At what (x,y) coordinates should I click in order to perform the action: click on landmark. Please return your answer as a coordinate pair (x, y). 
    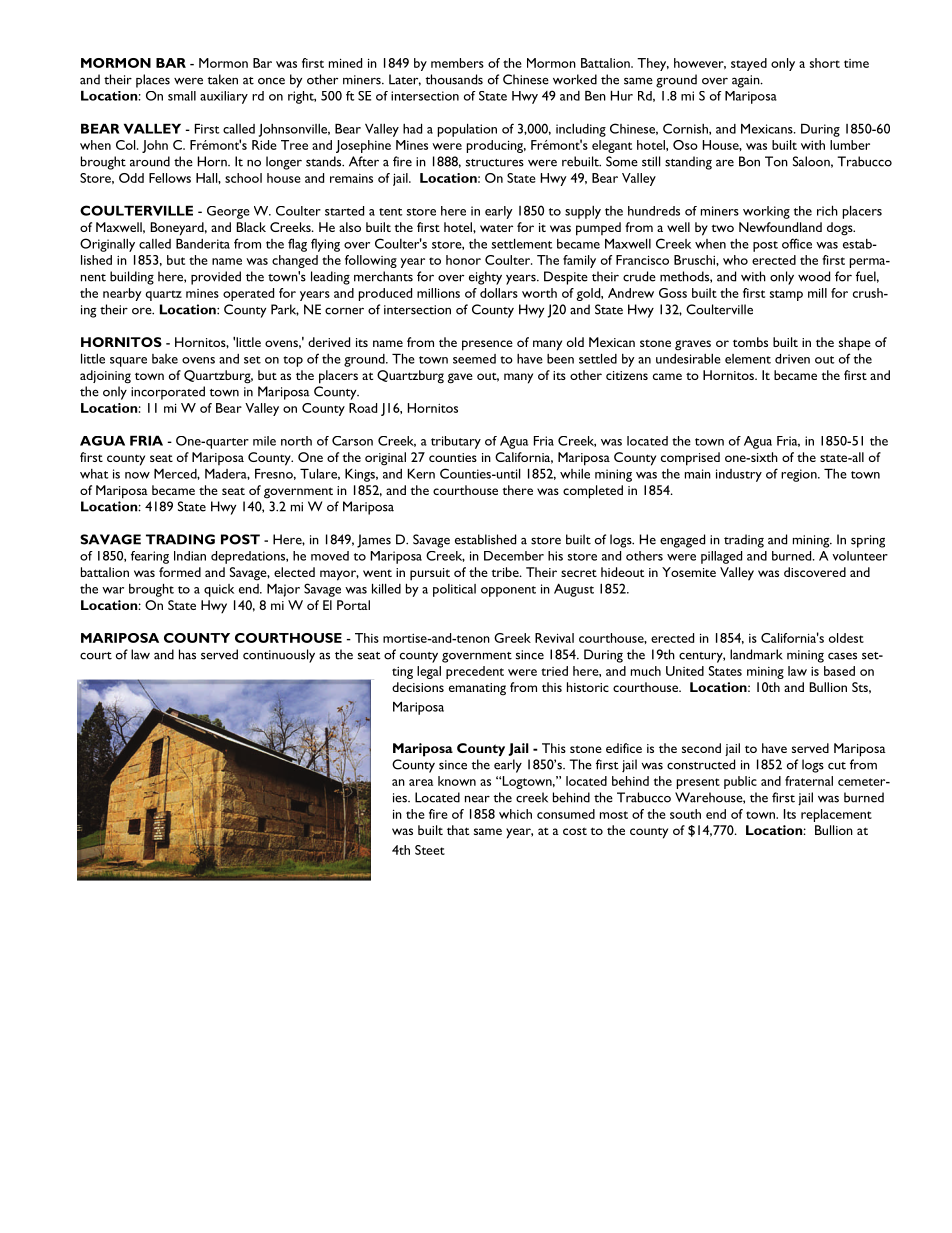
    Looking at the image, I should click on (756, 654).
